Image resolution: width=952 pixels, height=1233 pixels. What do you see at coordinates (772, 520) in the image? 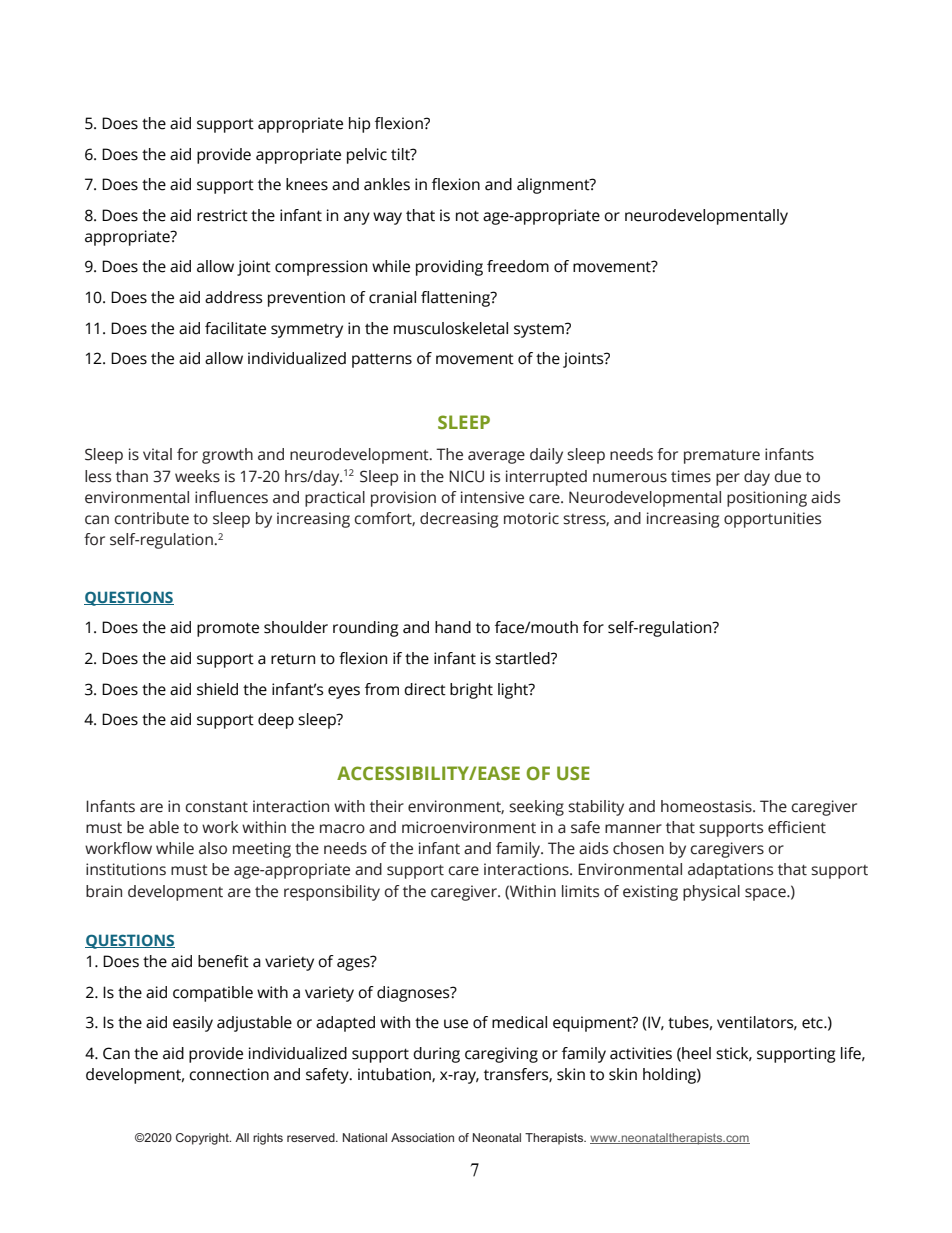
I see `opportunities` at bounding box center [772, 520].
